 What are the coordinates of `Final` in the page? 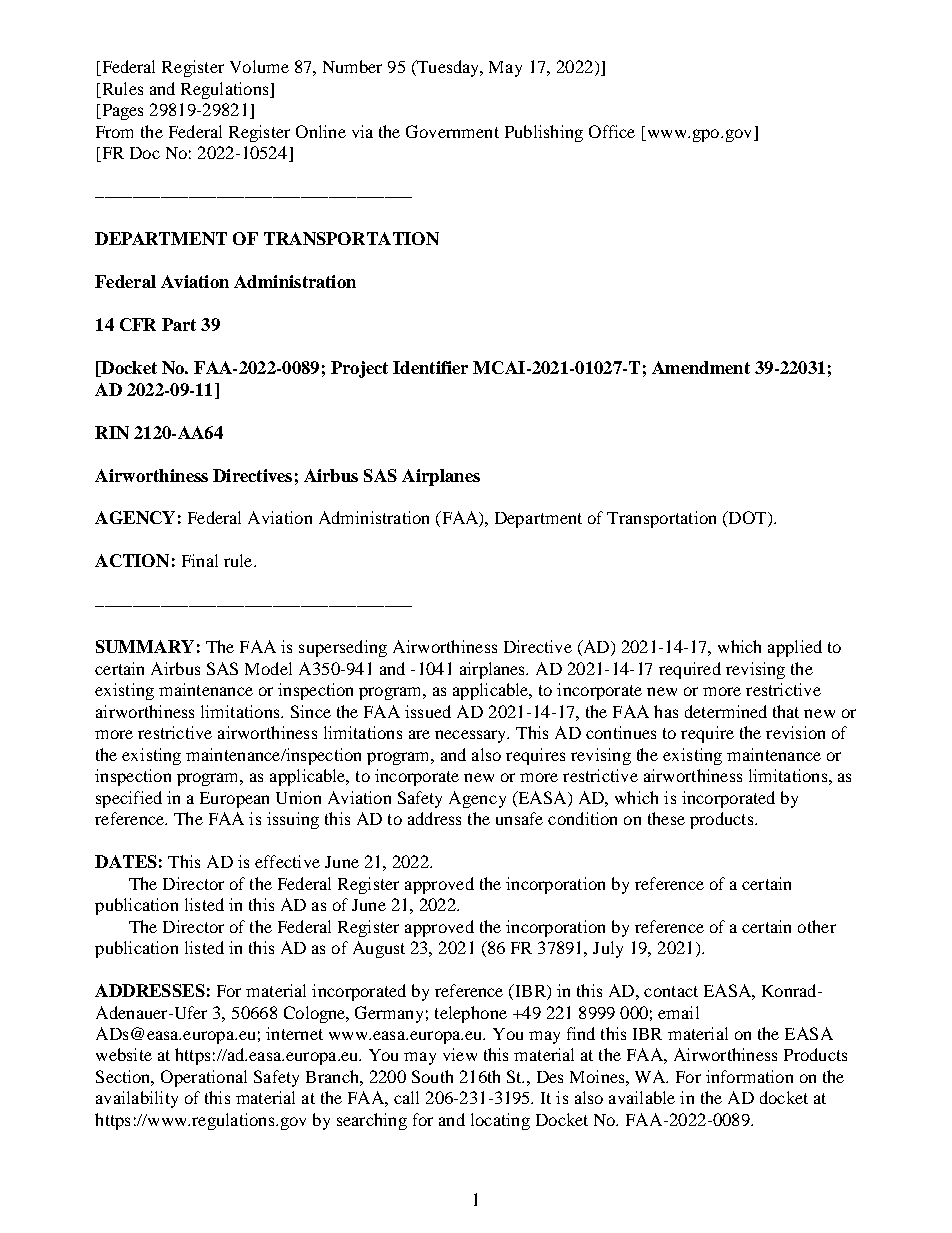 It's located at (200, 560).
